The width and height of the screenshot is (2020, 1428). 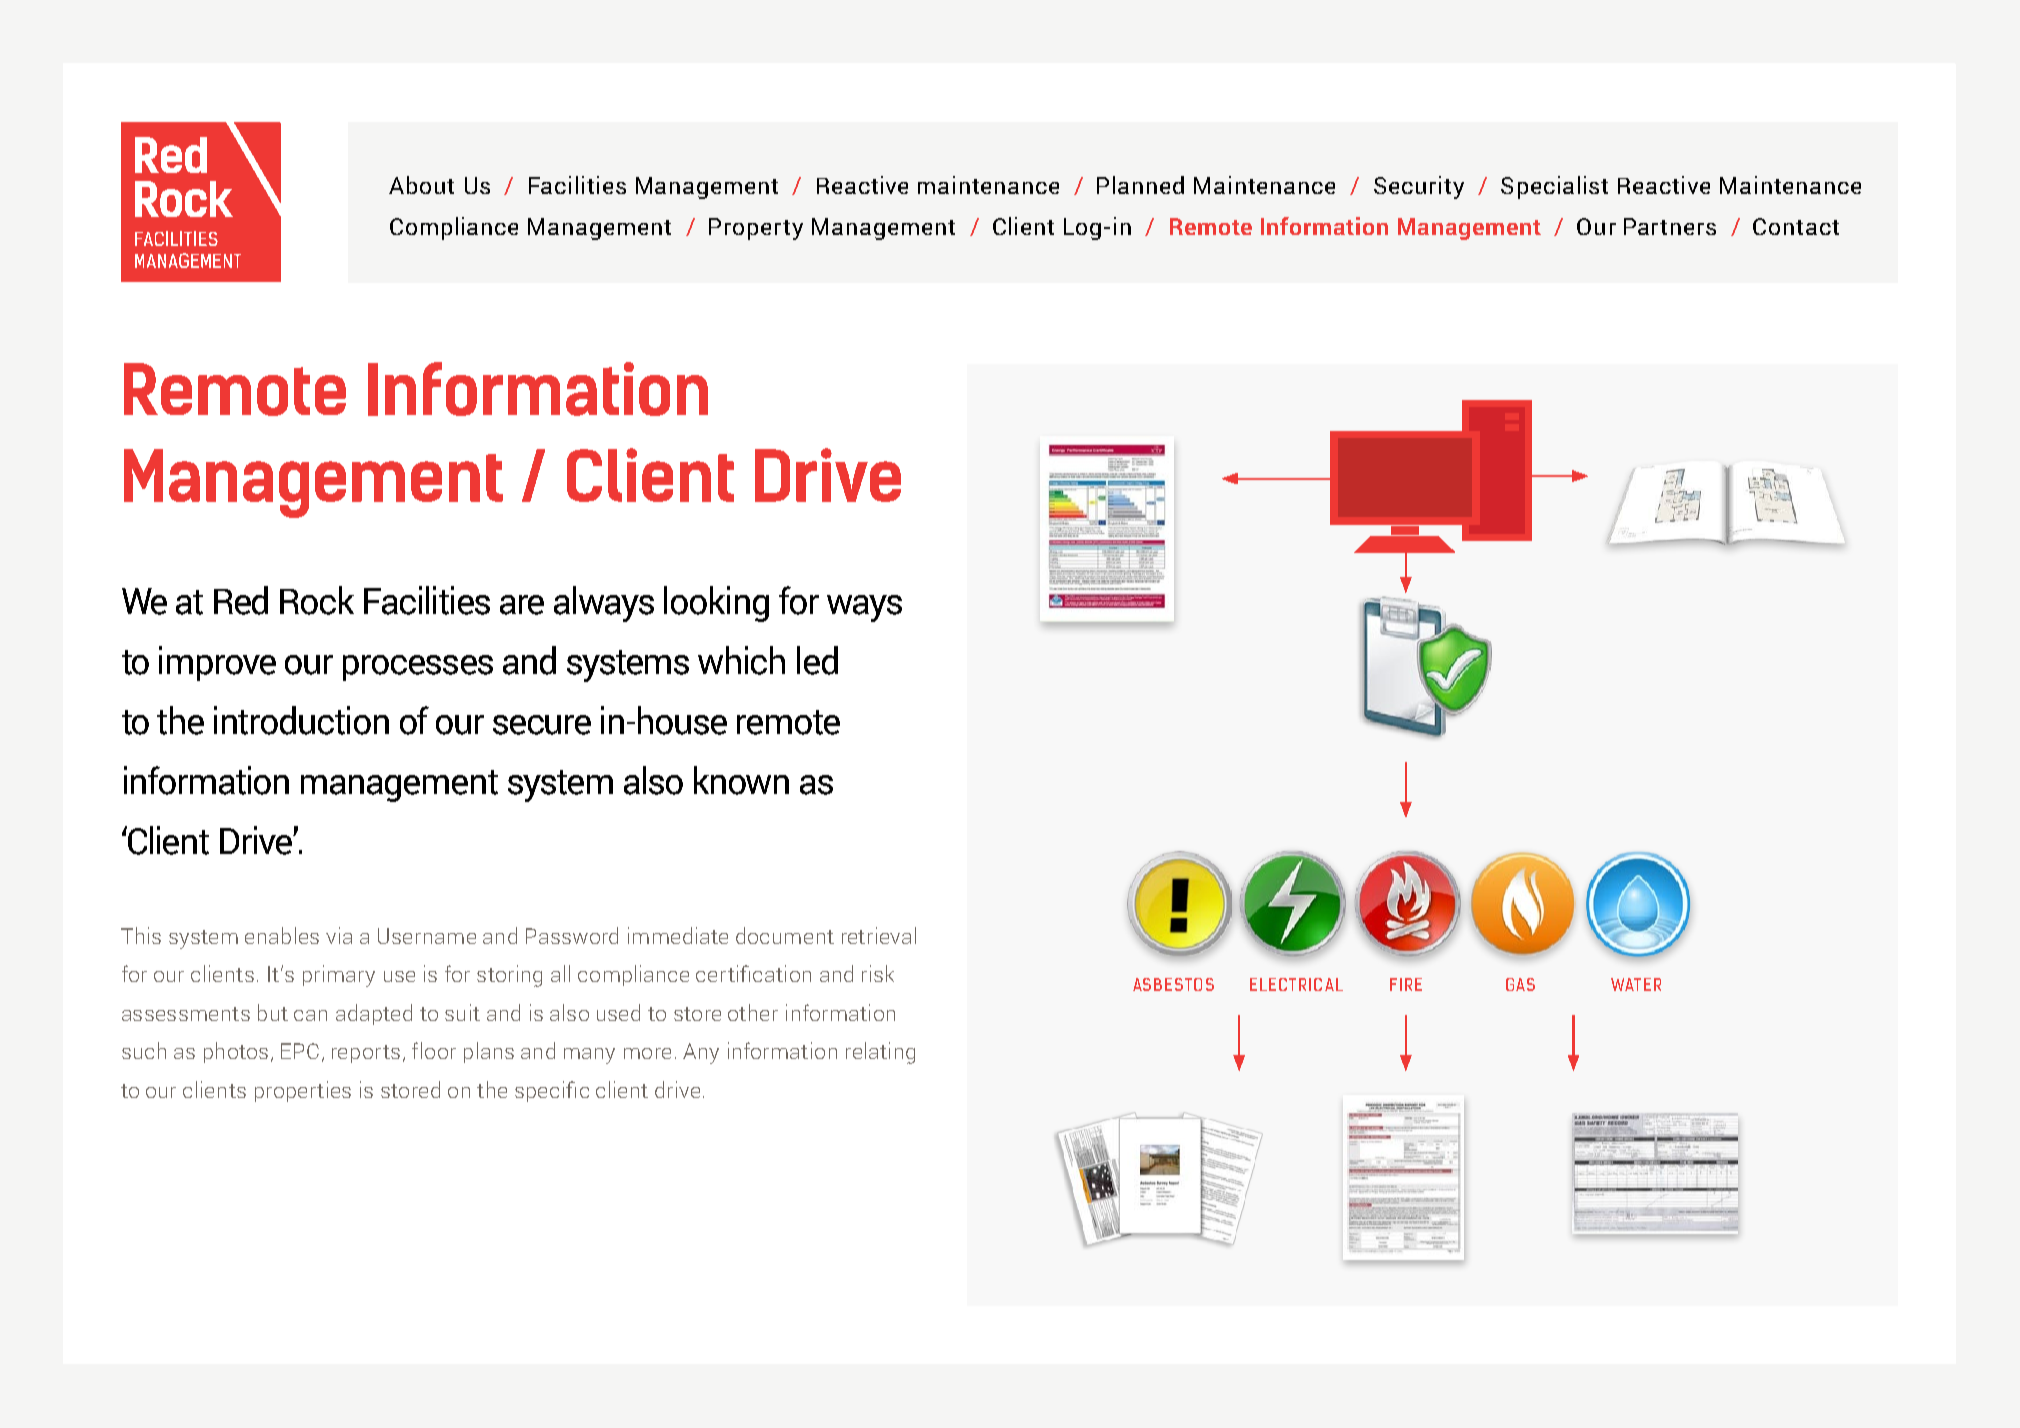 I want to click on looking, so click(x=716, y=604).
